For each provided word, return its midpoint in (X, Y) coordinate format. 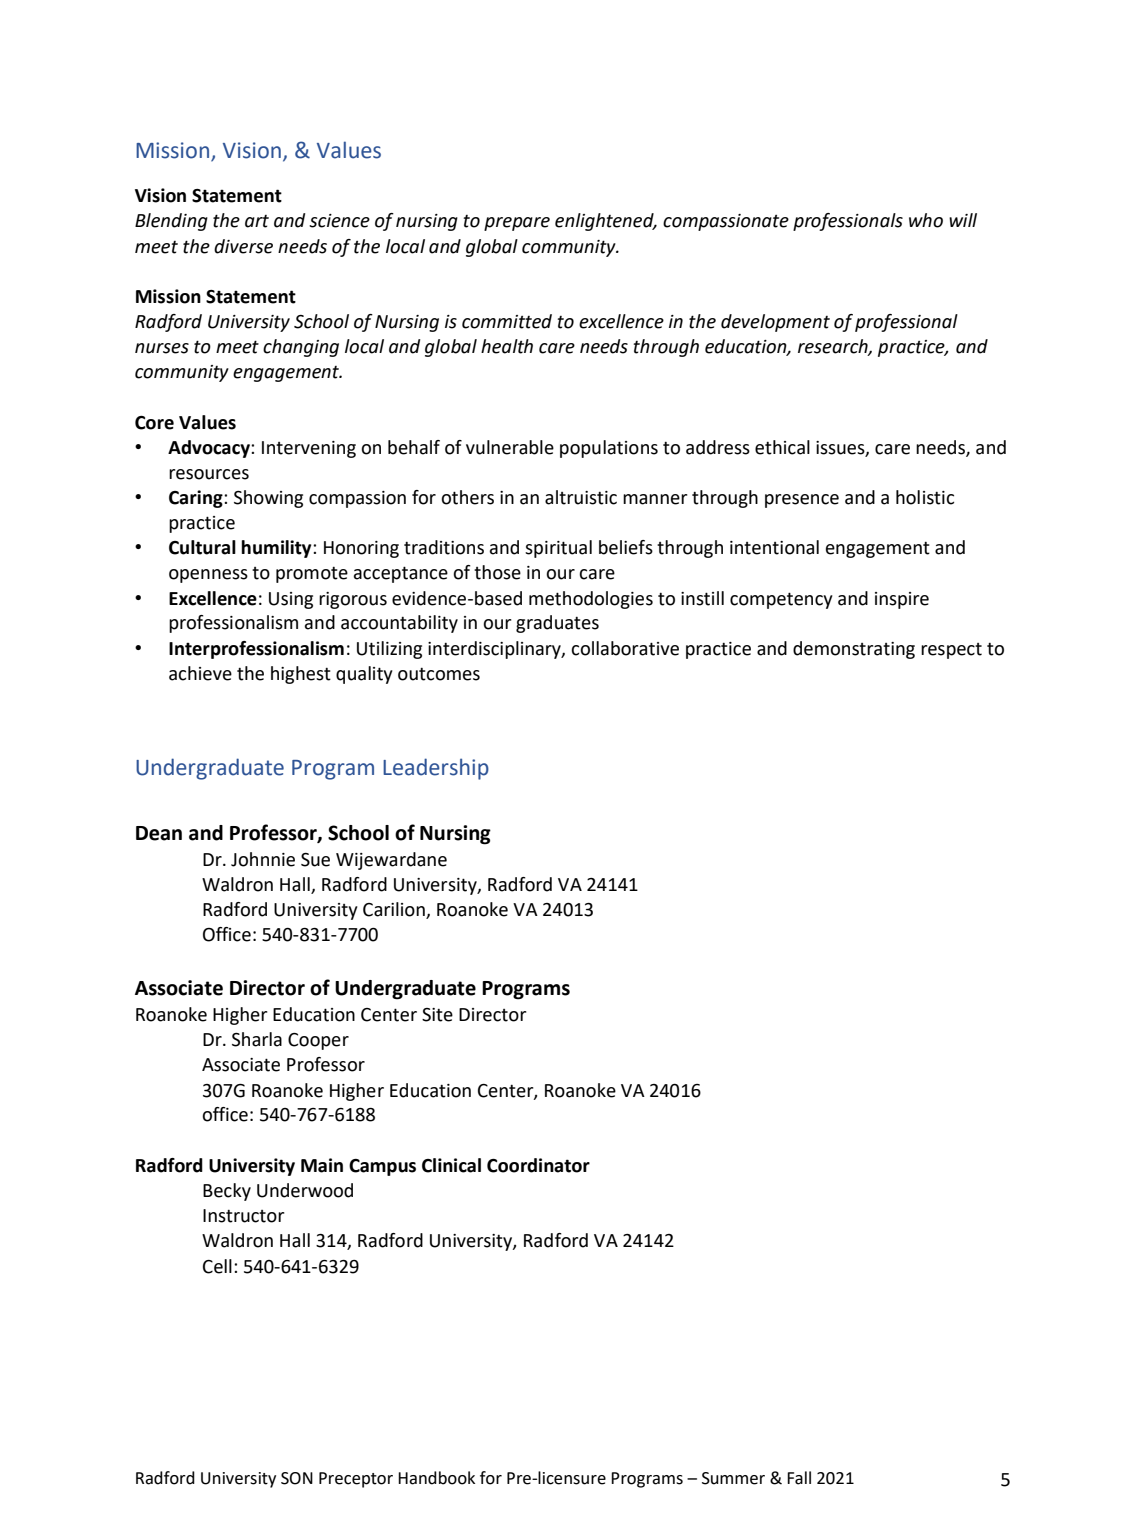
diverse (243, 246)
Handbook (436, 1478)
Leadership (436, 769)
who (926, 220)
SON (297, 1478)
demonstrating (854, 650)
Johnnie (263, 859)
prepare (517, 224)
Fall (799, 1478)
